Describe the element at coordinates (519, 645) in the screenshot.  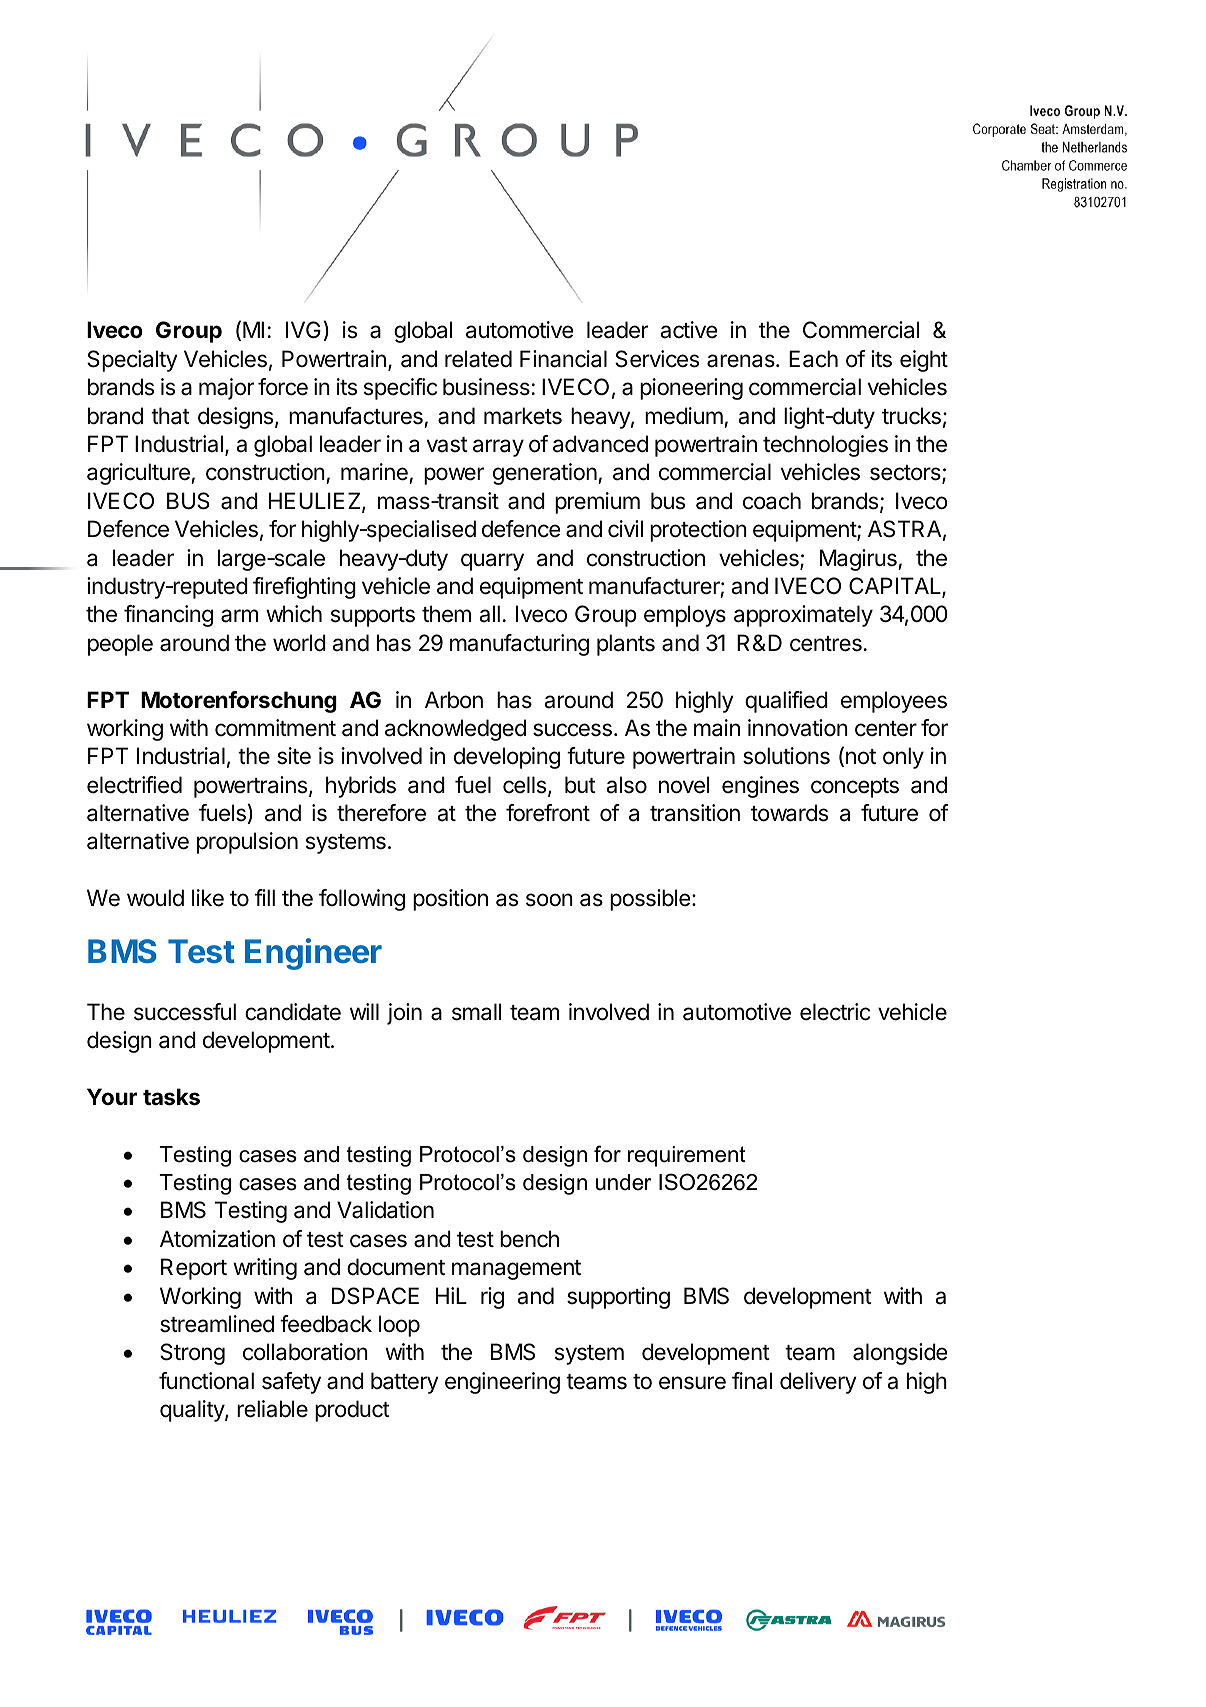
I see `manufacturing` at that location.
